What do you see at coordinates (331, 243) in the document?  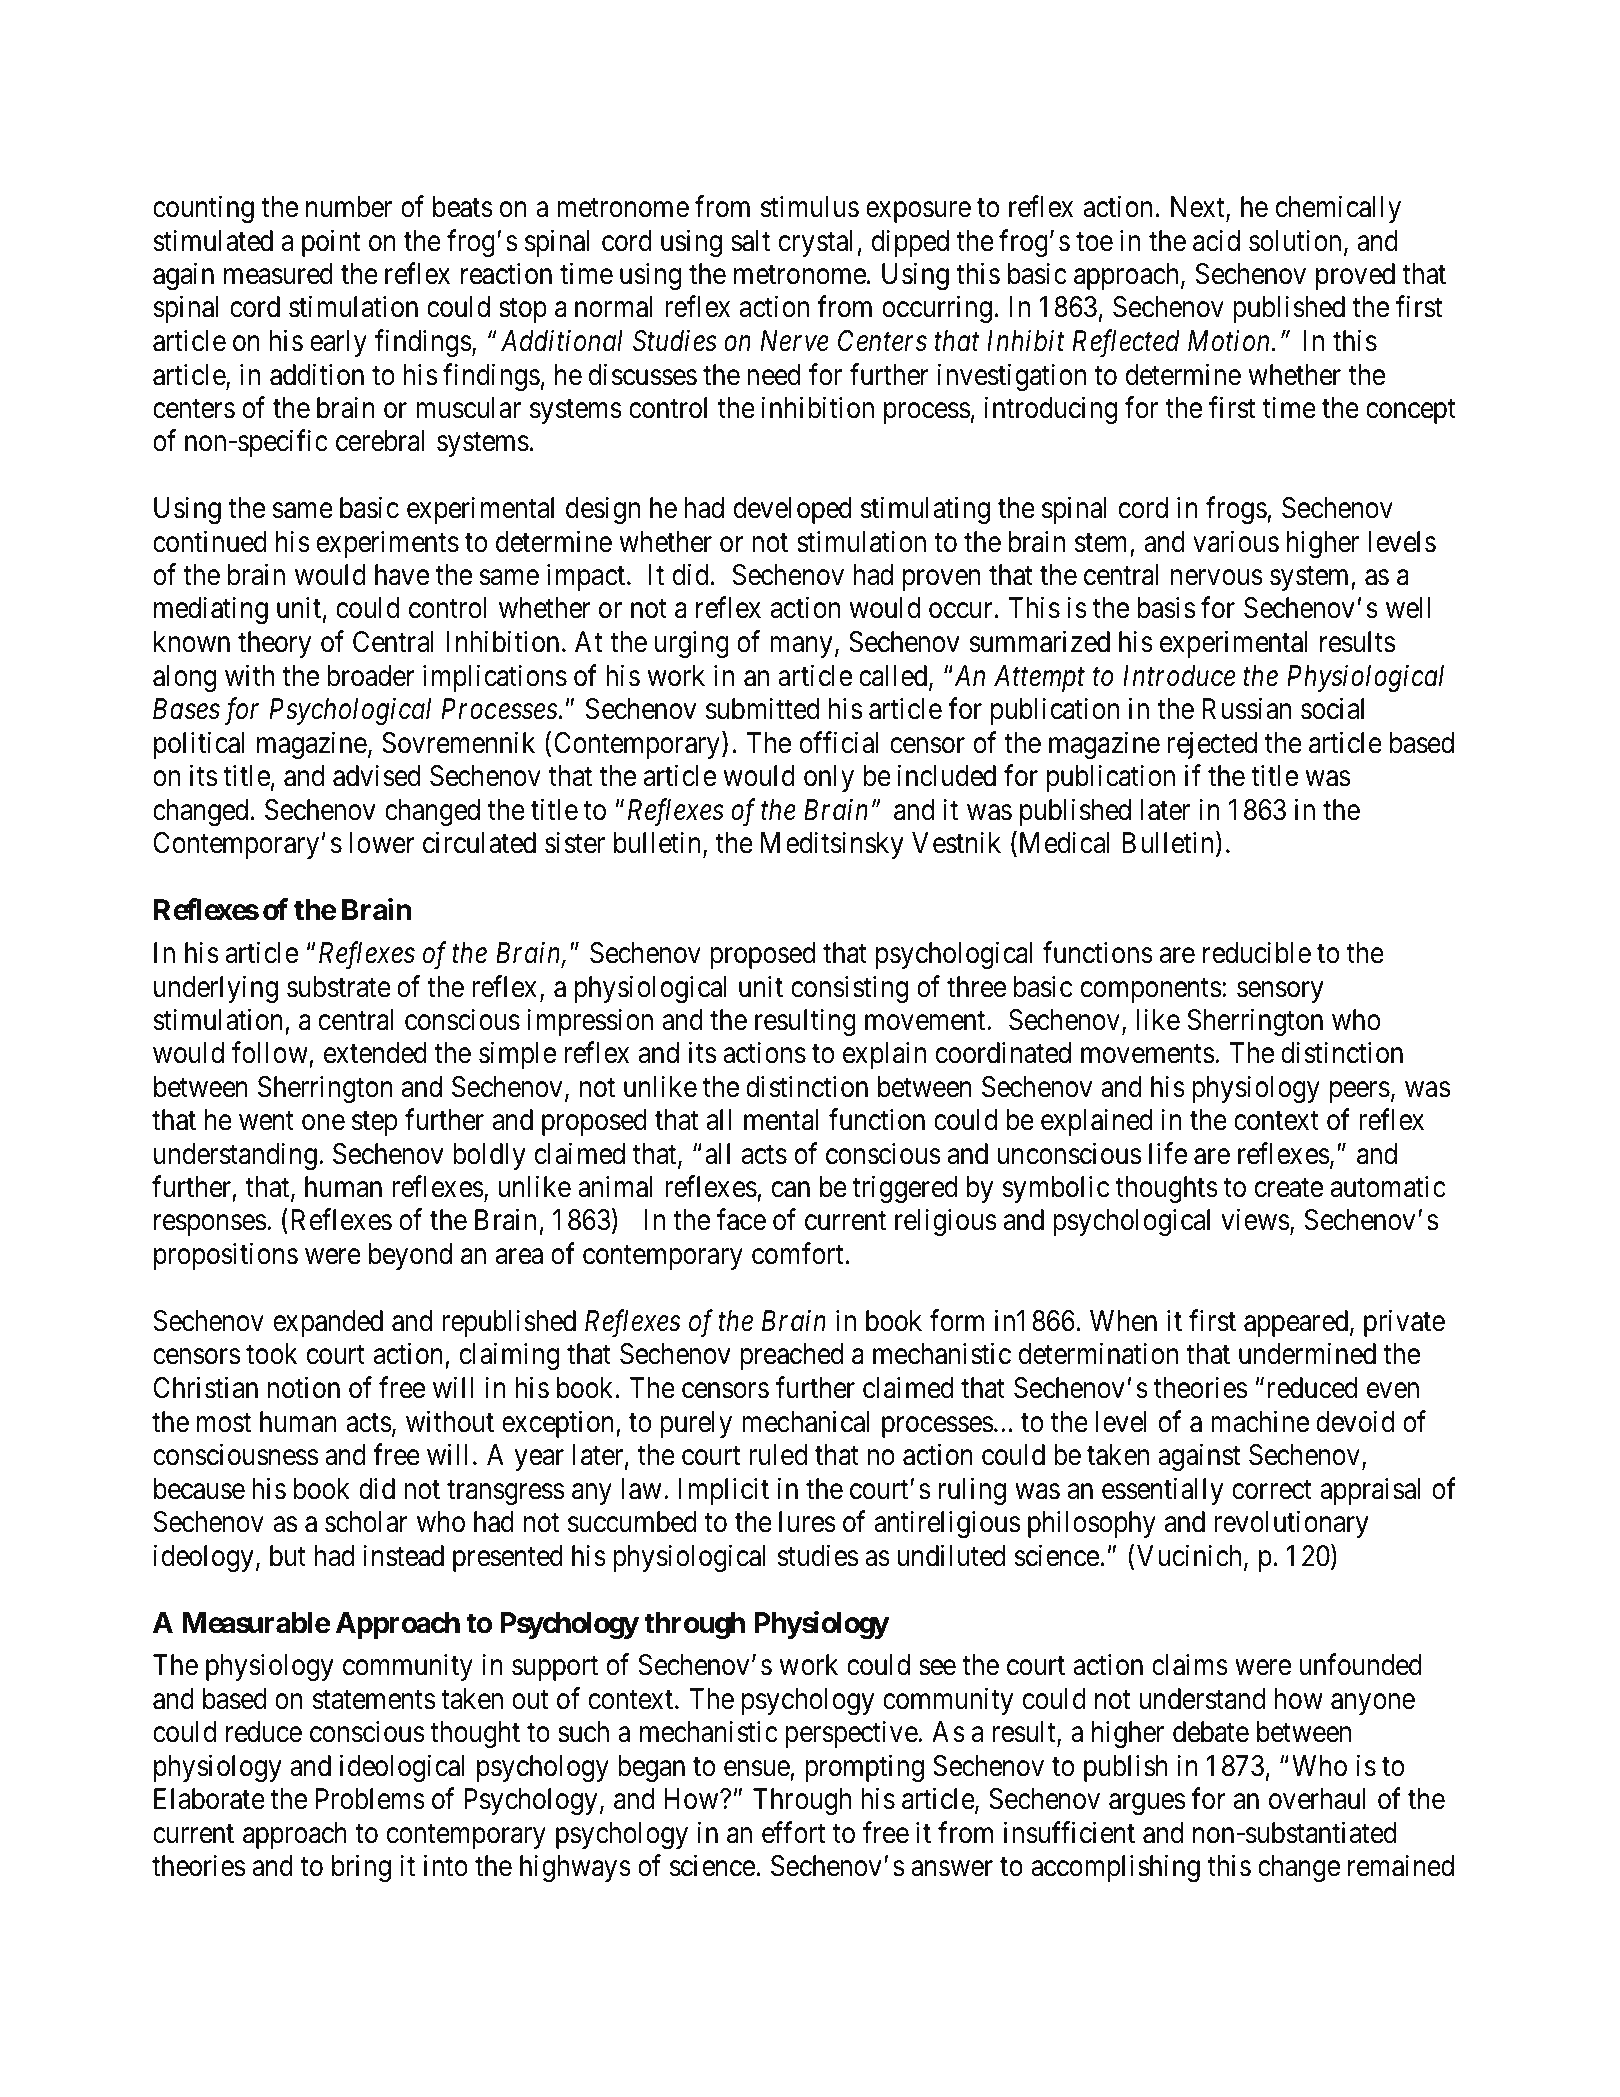 I see `point` at bounding box center [331, 243].
